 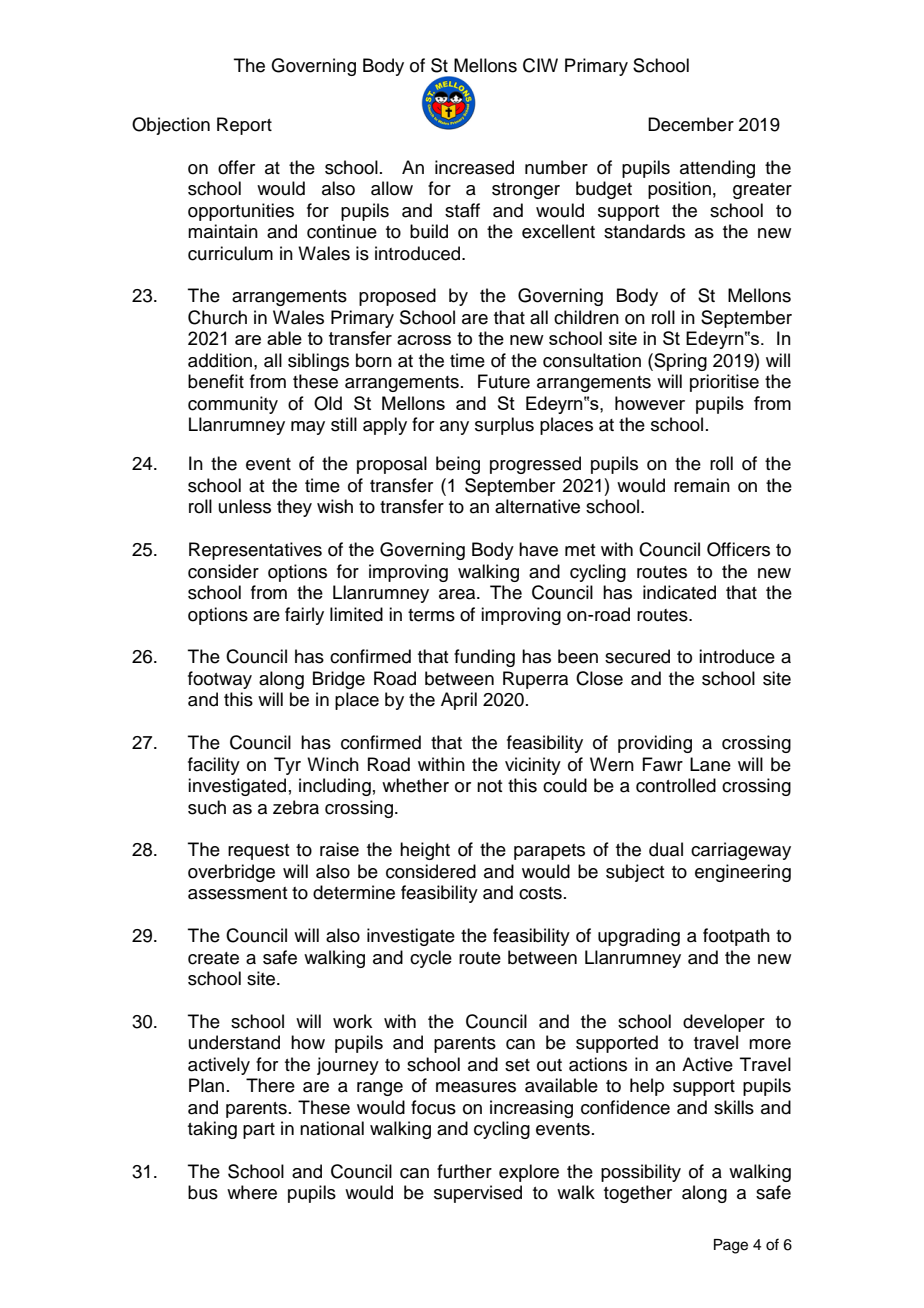 I want to click on facility, so click(x=214, y=766).
